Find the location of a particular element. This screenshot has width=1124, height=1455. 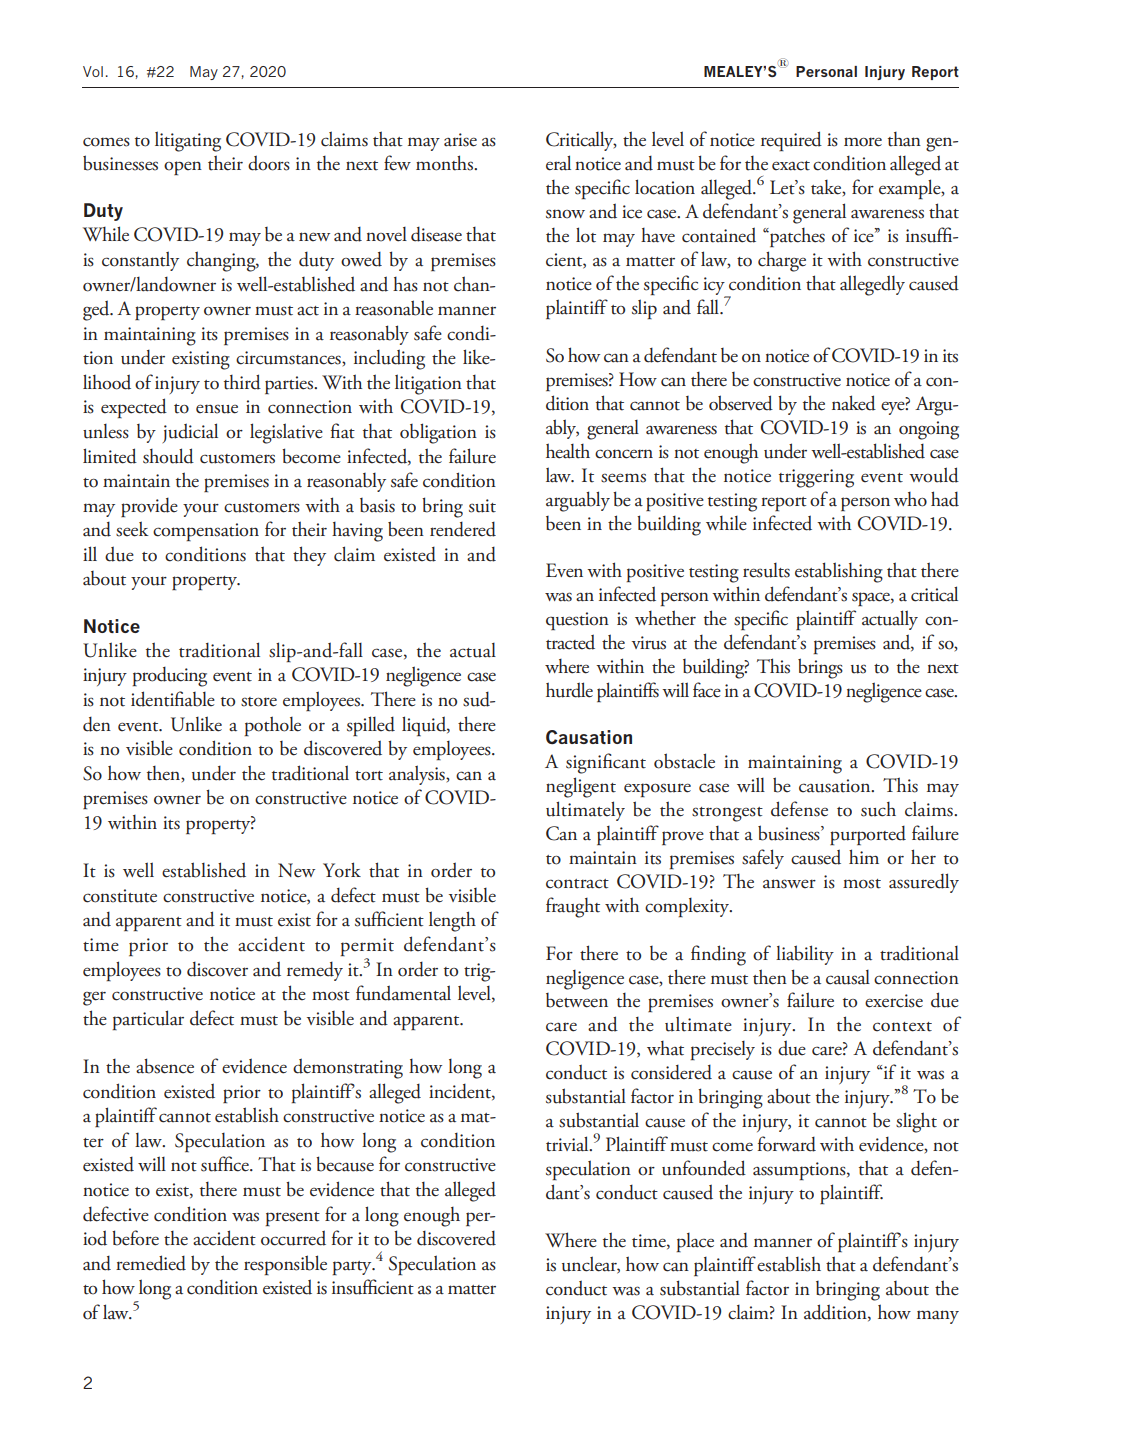

producing is located at coordinates (170, 677).
